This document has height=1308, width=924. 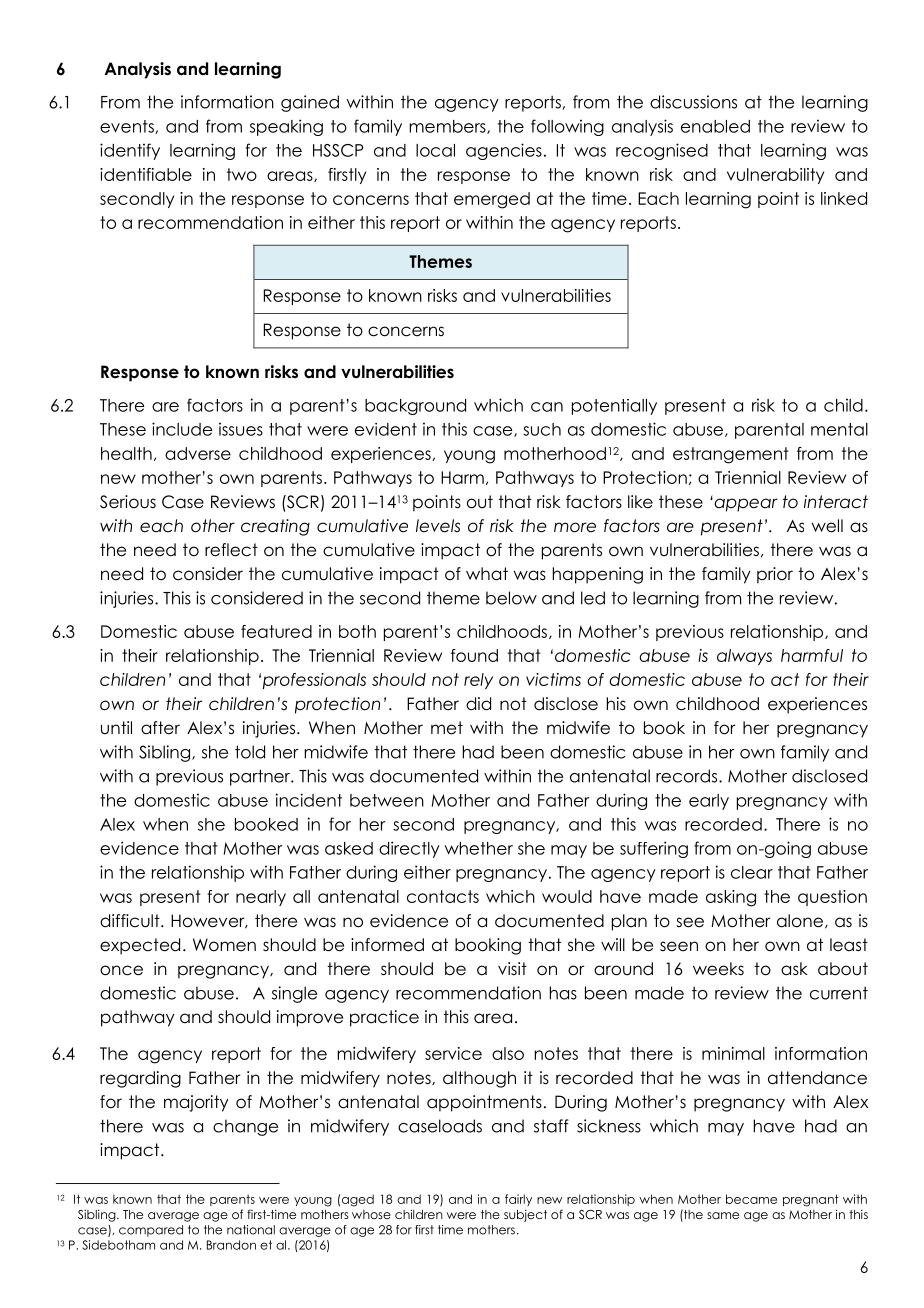 What do you see at coordinates (751, 1199) in the document?
I see `became` at bounding box center [751, 1199].
